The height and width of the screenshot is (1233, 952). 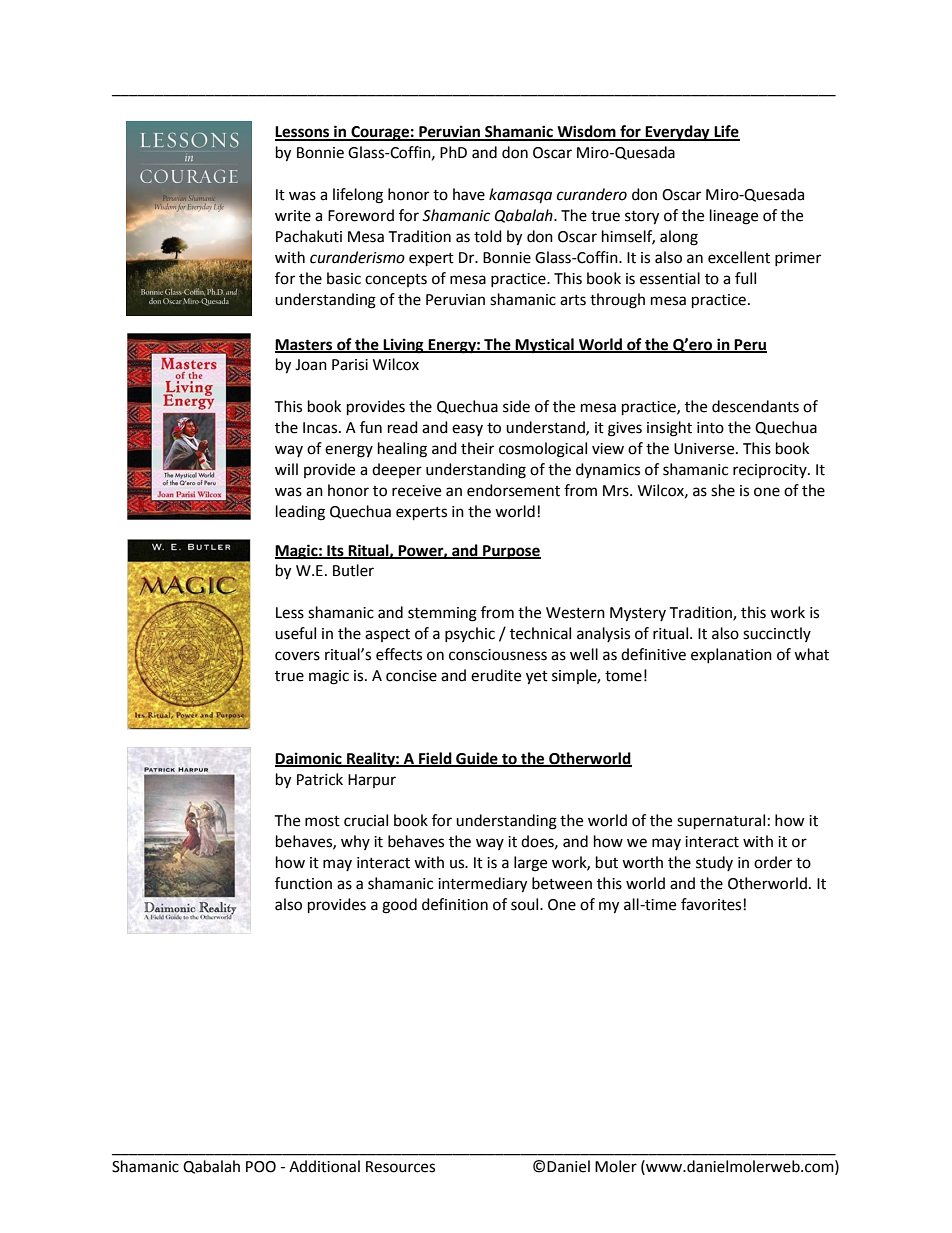 What do you see at coordinates (755, 406) in the screenshot?
I see `descendants` at bounding box center [755, 406].
